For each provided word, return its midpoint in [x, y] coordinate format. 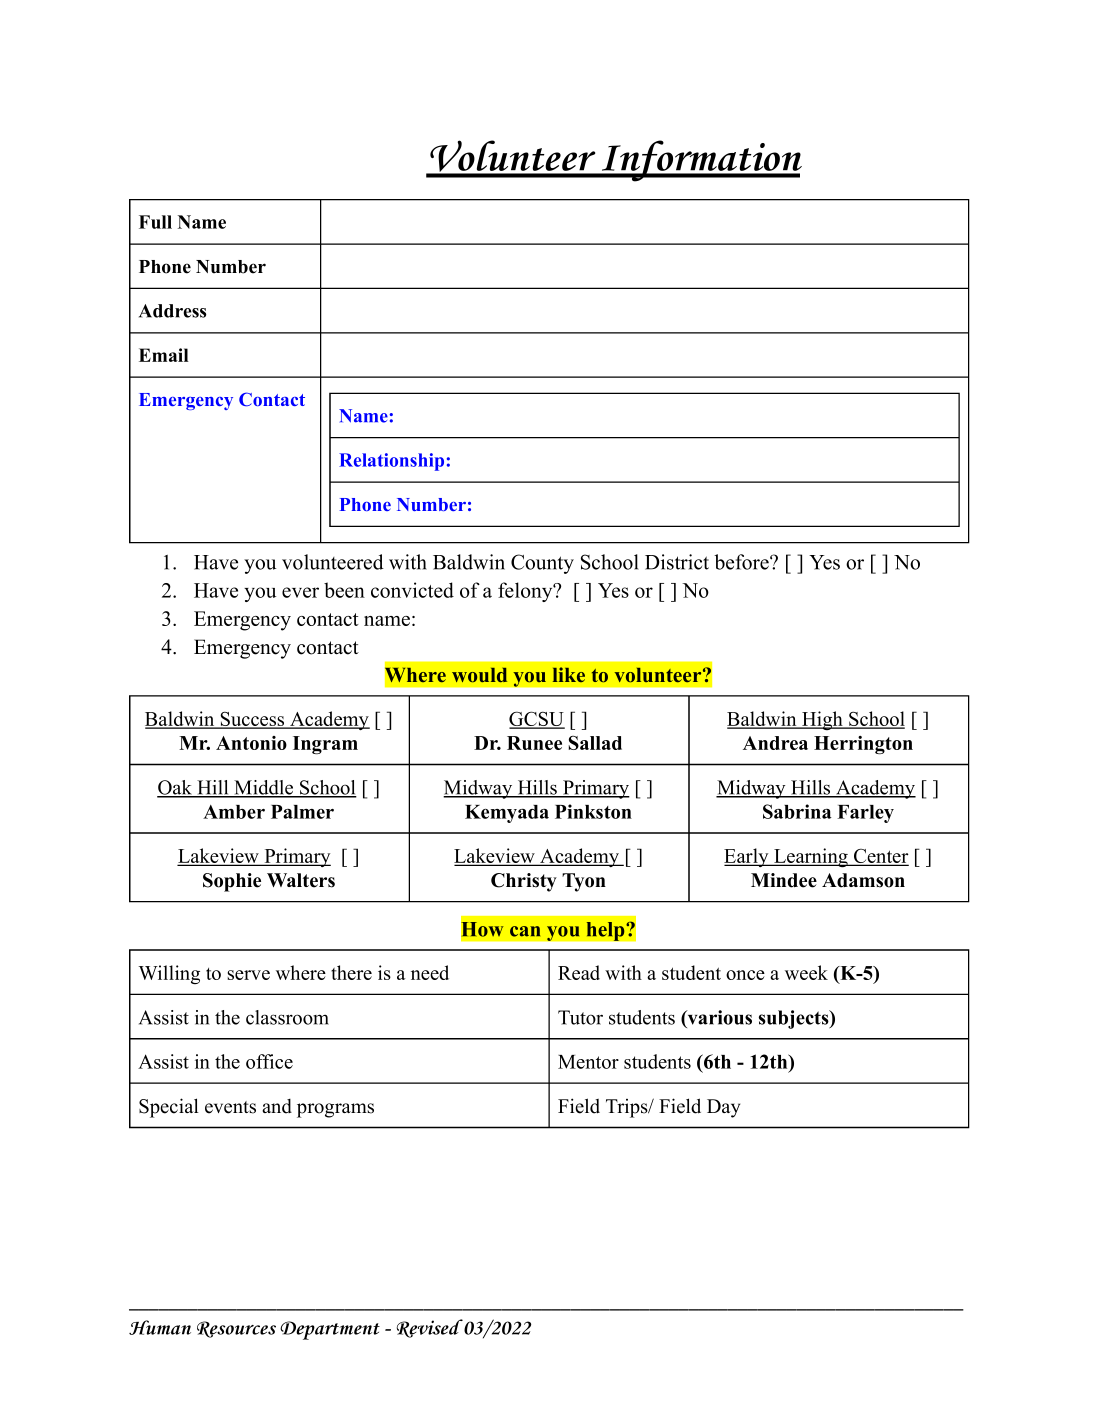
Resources [236, 1329]
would [479, 675]
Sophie [232, 882]
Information [700, 161]
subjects [795, 1019]
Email [164, 355]
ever [300, 592]
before [742, 562]
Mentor [588, 1062]
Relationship [391, 462]
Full [155, 222]
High [822, 720]
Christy [524, 882]
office [269, 1061]
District [677, 562]
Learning [811, 857]
